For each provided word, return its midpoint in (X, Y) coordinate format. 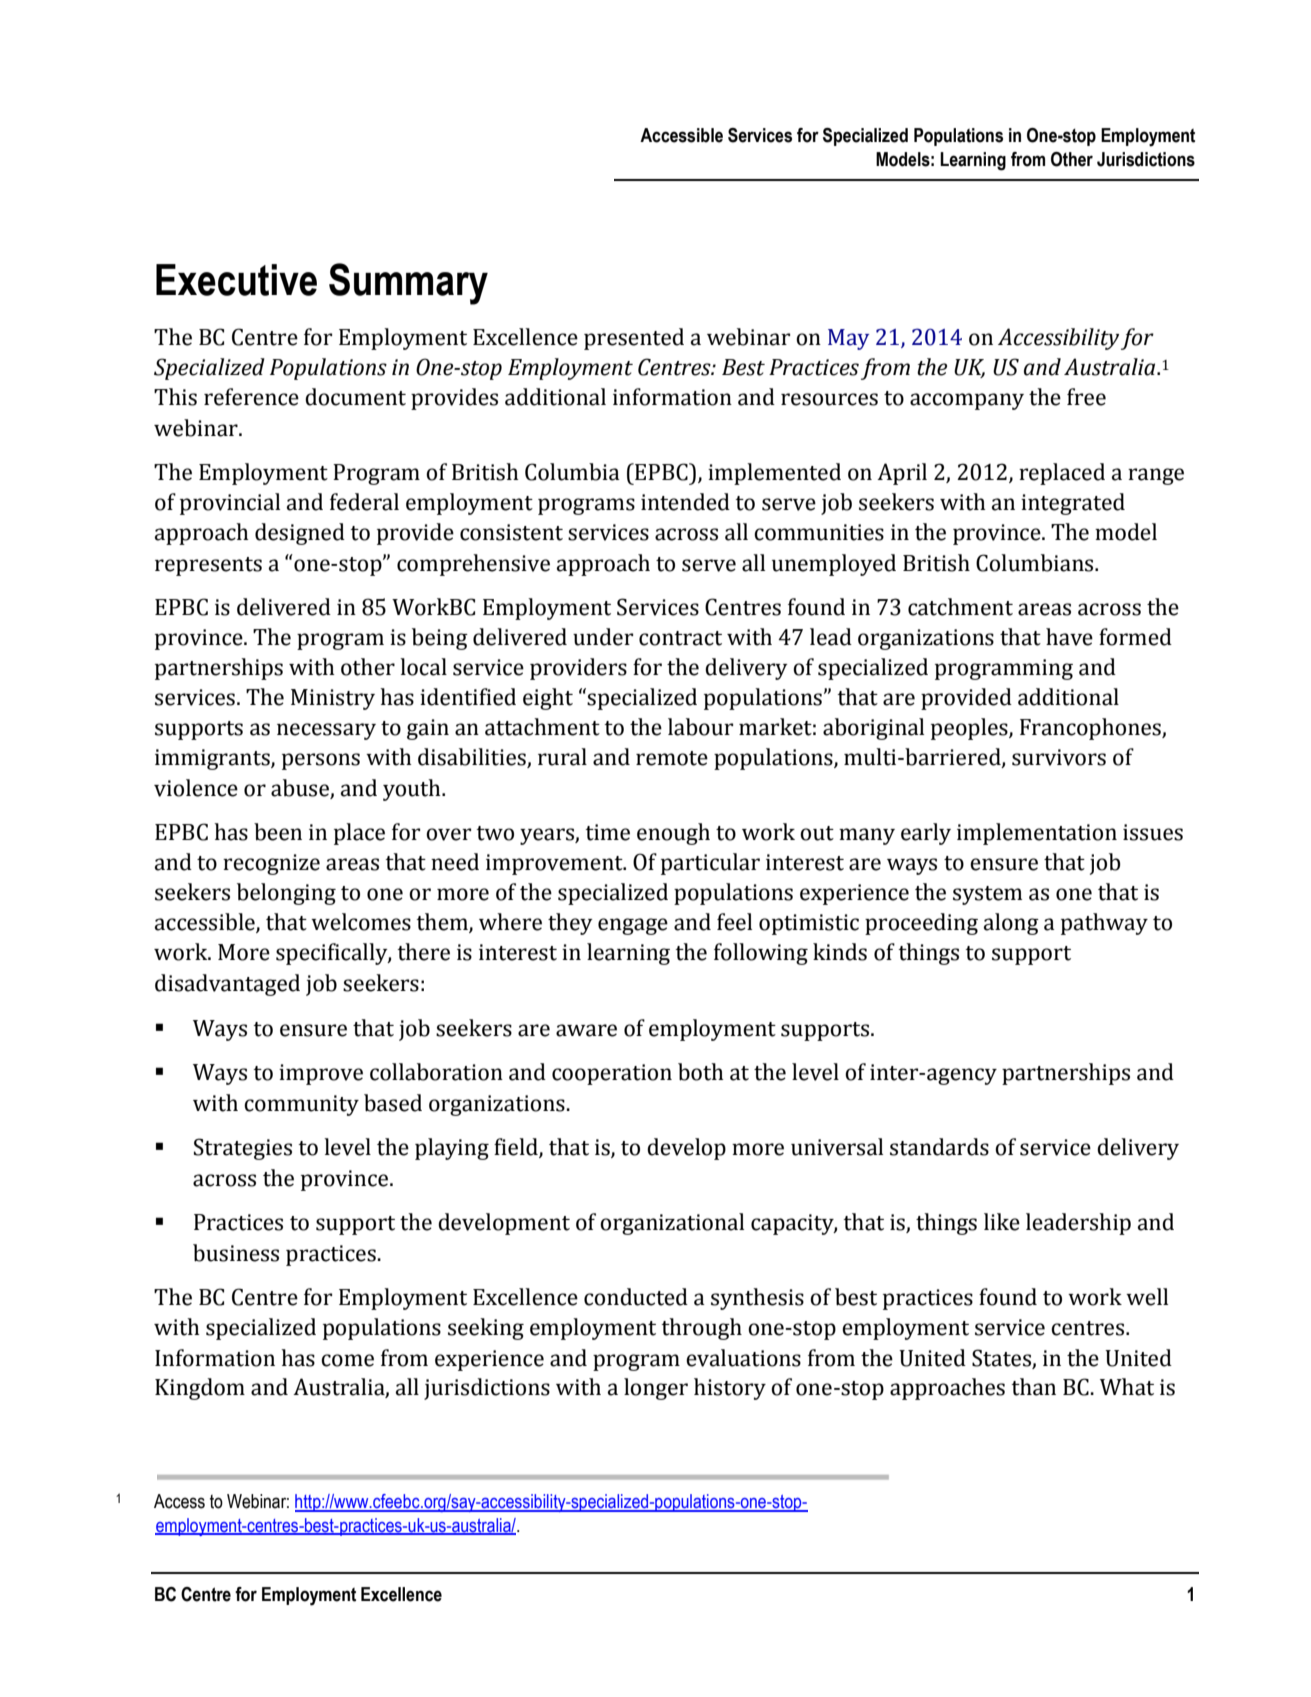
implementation (1037, 834)
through (701, 1329)
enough (673, 834)
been (278, 832)
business (236, 1253)
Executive (236, 280)
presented (634, 339)
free (1086, 397)
